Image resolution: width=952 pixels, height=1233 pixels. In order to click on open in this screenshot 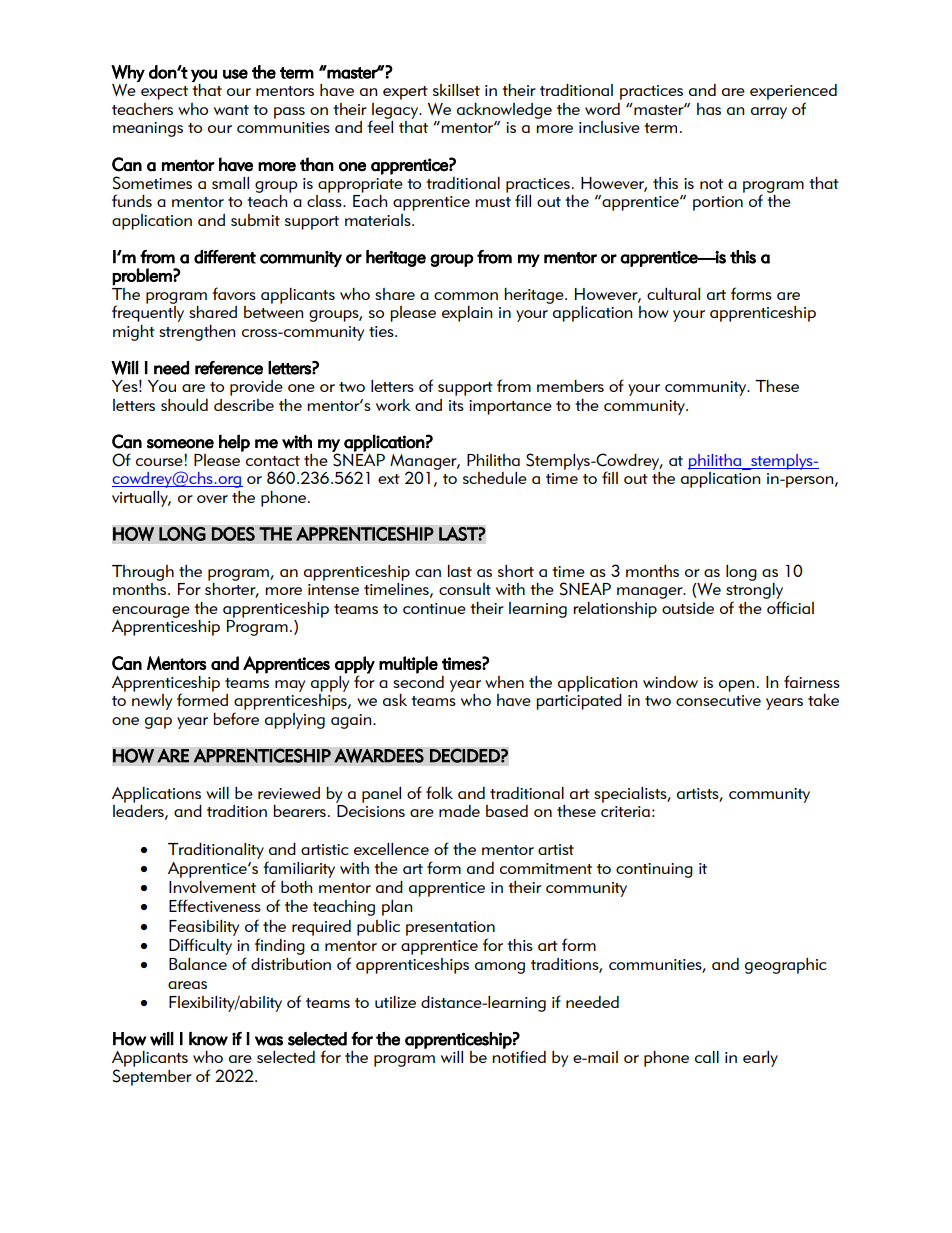, I will do `click(736, 686)`.
